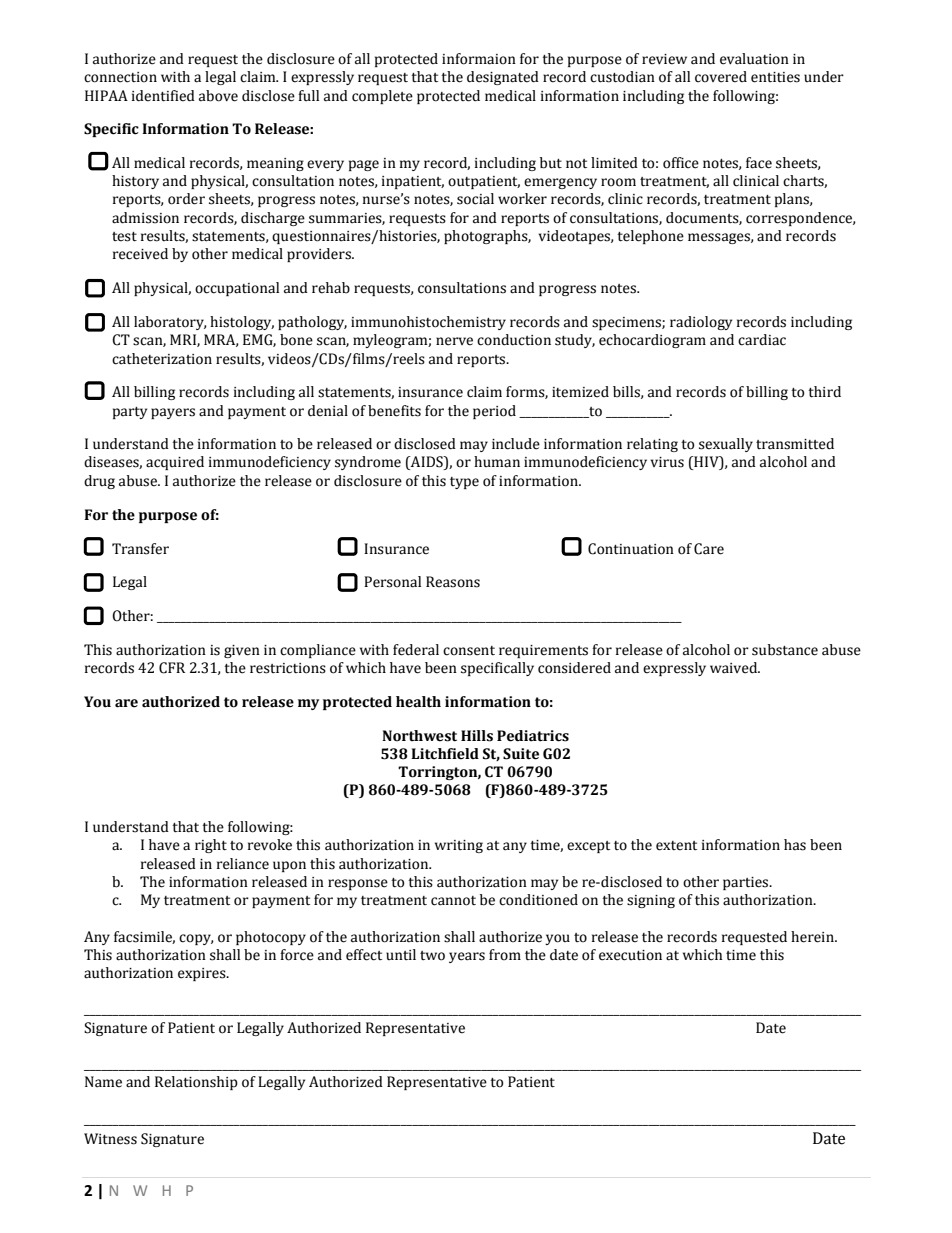 This screenshot has width=952, height=1233. Describe the element at coordinates (726, 445) in the screenshot. I see `sexually` at that location.
